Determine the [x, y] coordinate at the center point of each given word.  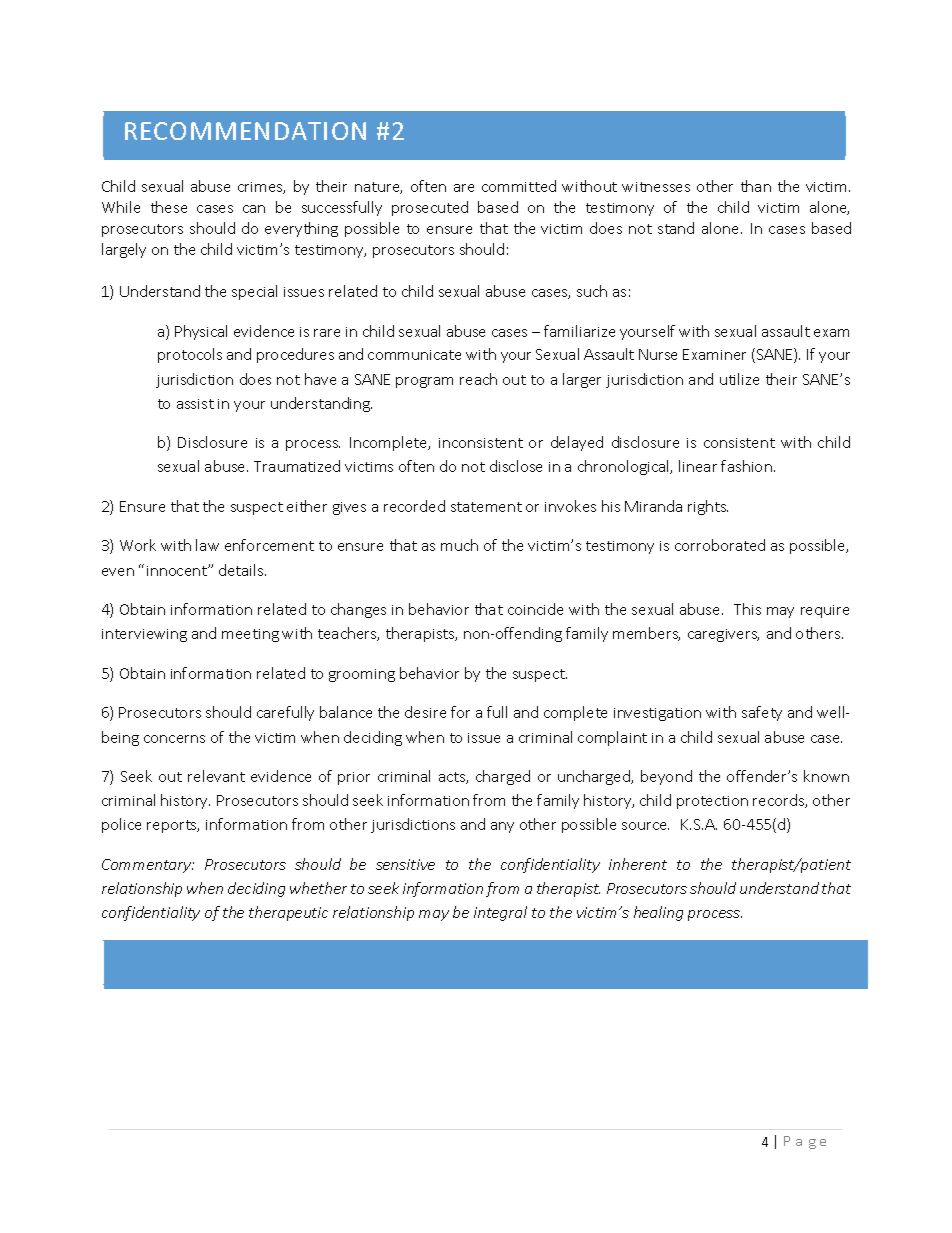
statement [486, 507]
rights [708, 507]
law [207, 545]
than [756, 186]
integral [500, 913]
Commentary [148, 866]
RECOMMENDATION [245, 131]
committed [519, 186]
